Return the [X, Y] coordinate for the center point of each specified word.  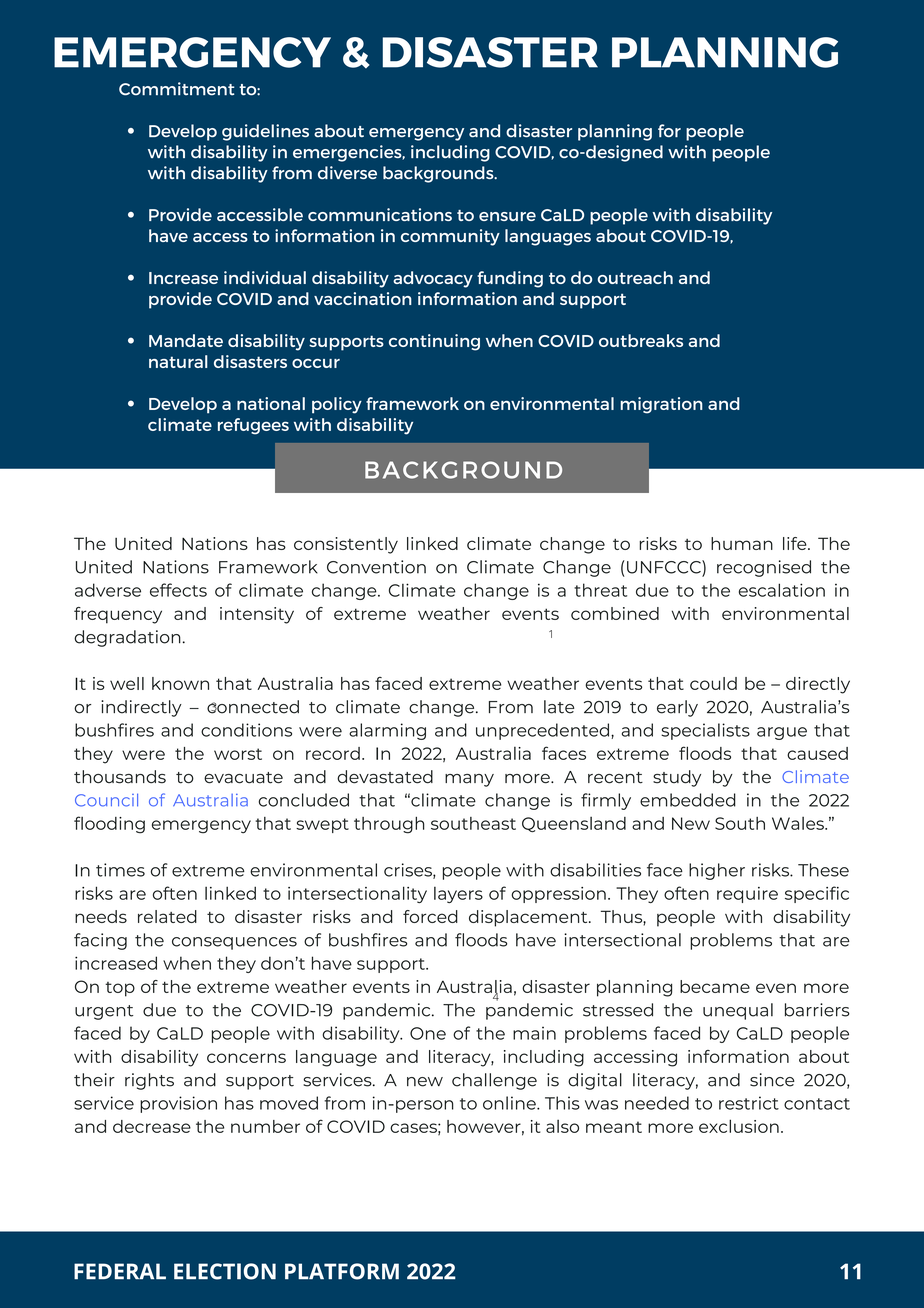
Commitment [176, 89]
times [120, 870]
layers [458, 895]
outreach [635, 277]
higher [717, 871]
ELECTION [225, 1271]
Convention [376, 567]
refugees [253, 426]
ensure [507, 216]
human [742, 543]
